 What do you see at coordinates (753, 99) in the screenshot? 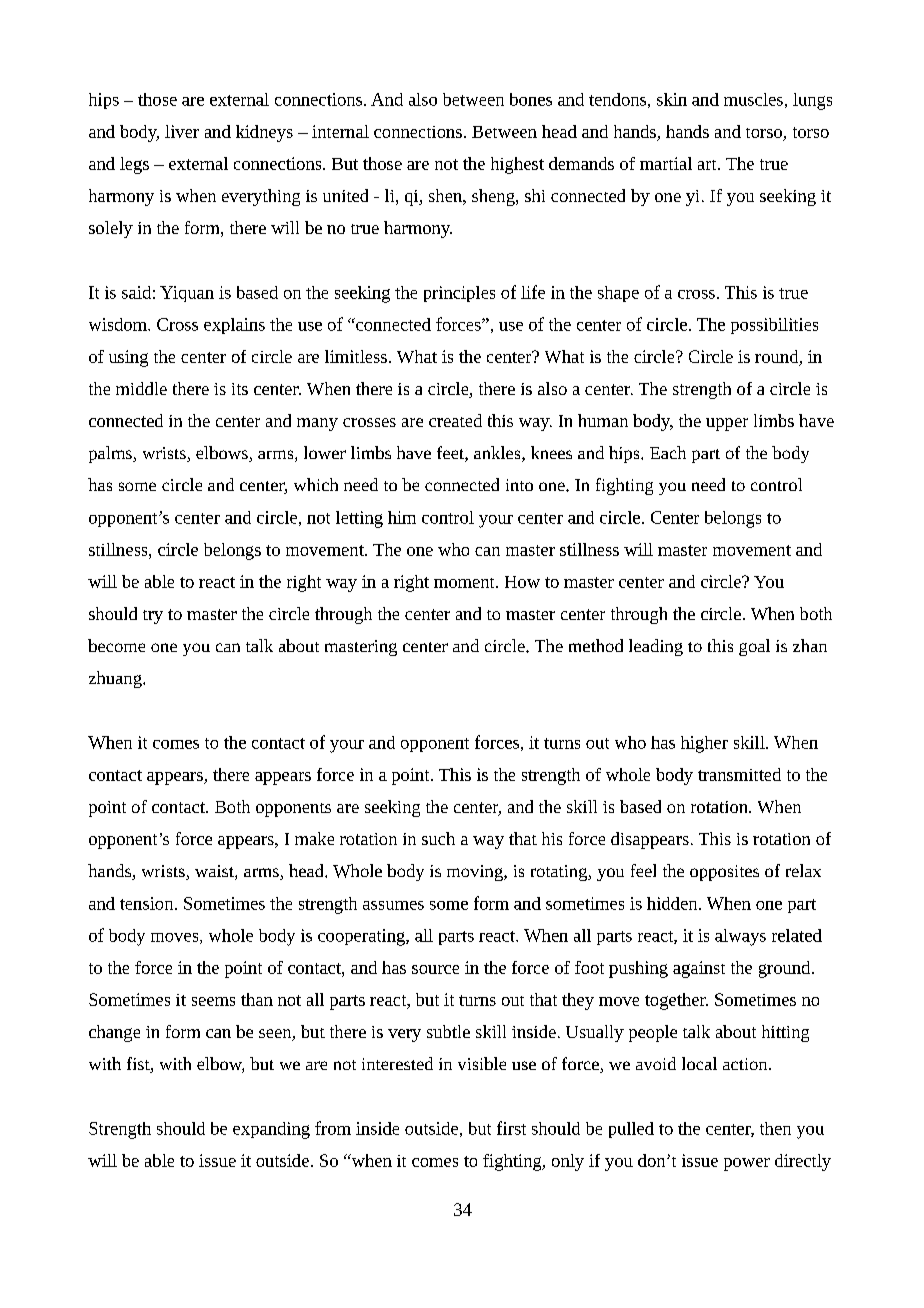
I see `muscles` at bounding box center [753, 99].
